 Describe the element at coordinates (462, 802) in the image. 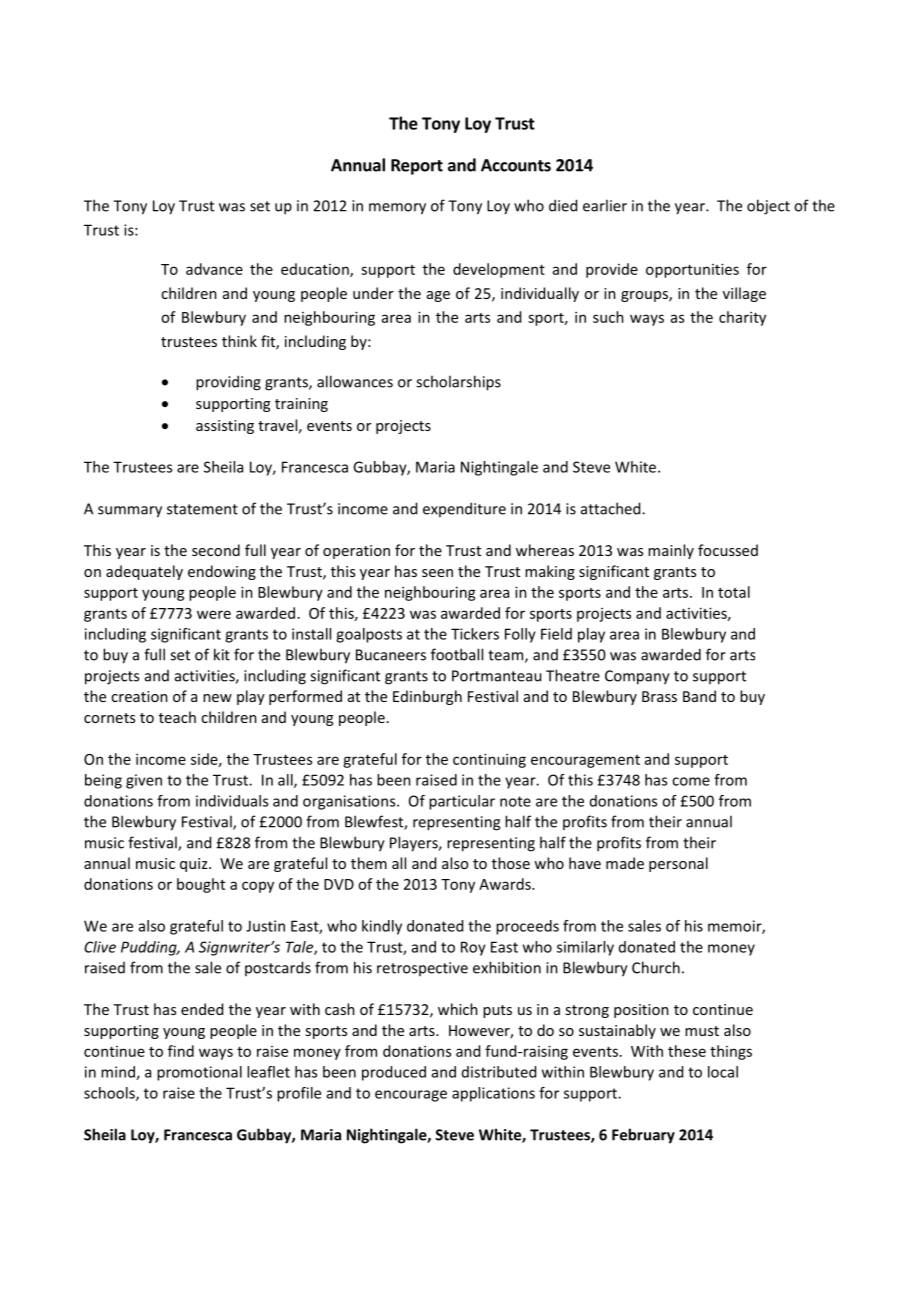

I see `particular` at that location.
